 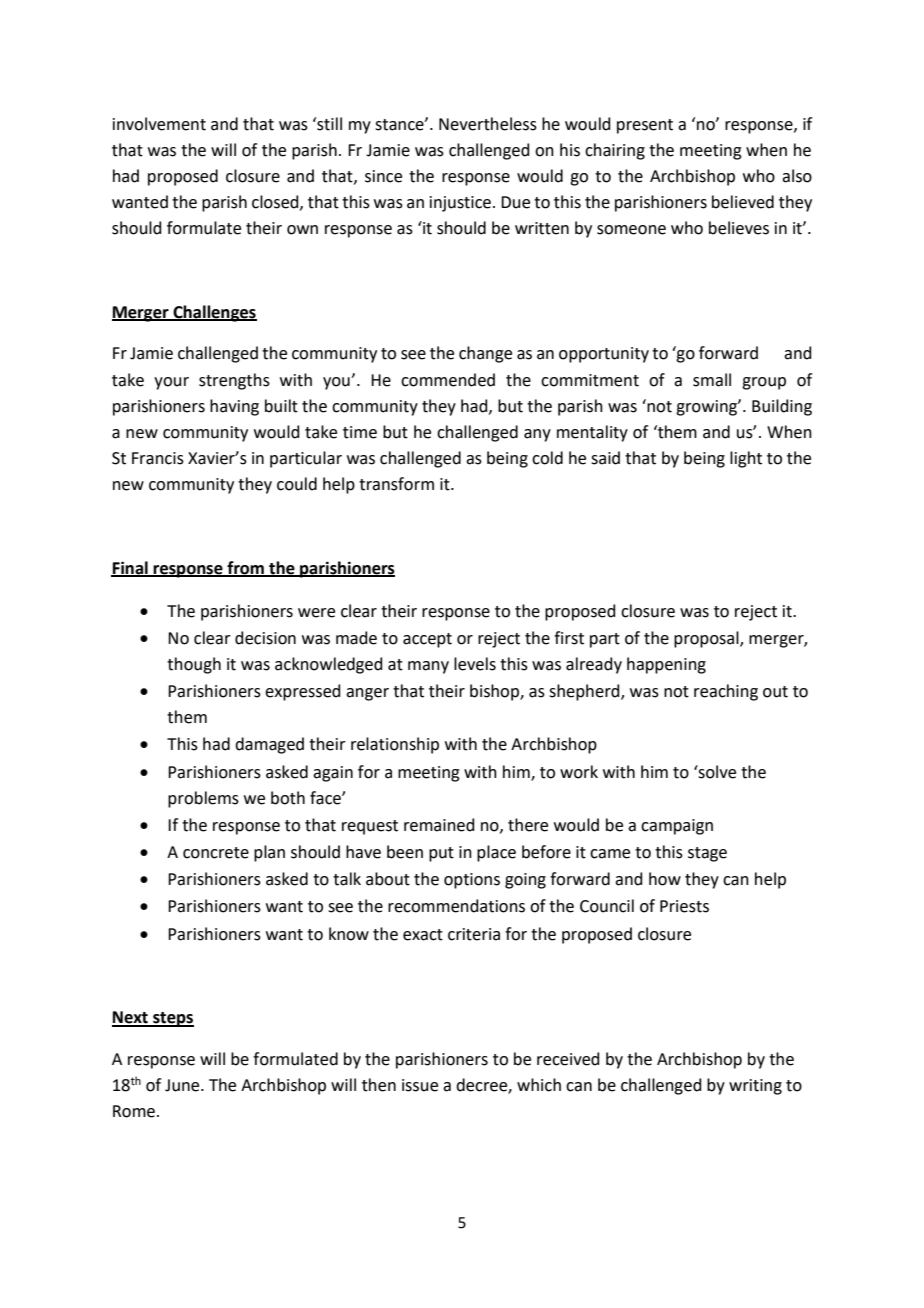 What do you see at coordinates (427, 640) in the document?
I see `accept` at bounding box center [427, 640].
